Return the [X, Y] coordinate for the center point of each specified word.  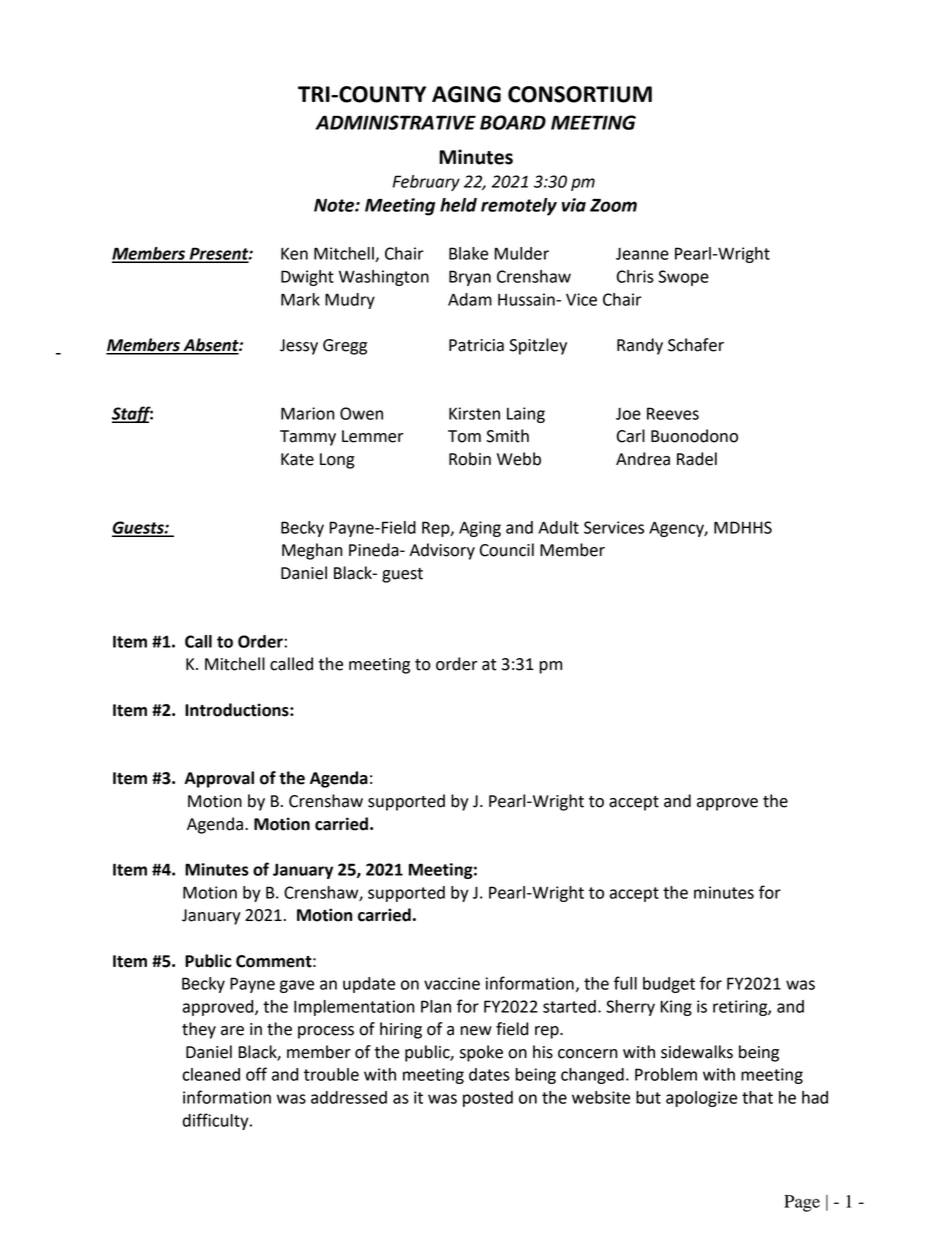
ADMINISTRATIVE [396, 122]
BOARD [513, 122]
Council [507, 550]
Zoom [613, 205]
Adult [558, 527]
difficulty [217, 1121]
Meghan [312, 551]
